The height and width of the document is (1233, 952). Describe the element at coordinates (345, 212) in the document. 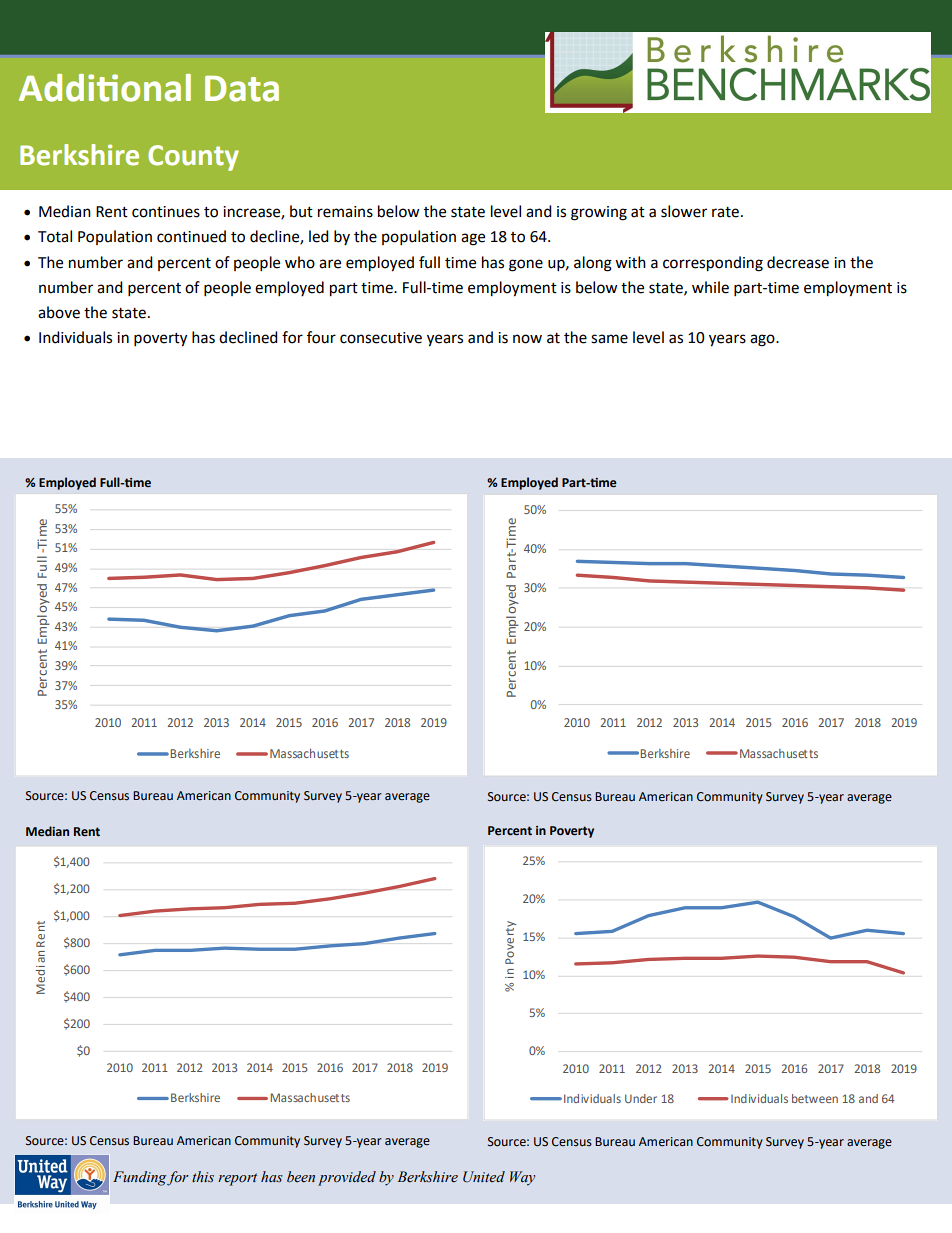

I see `remains` at that location.
